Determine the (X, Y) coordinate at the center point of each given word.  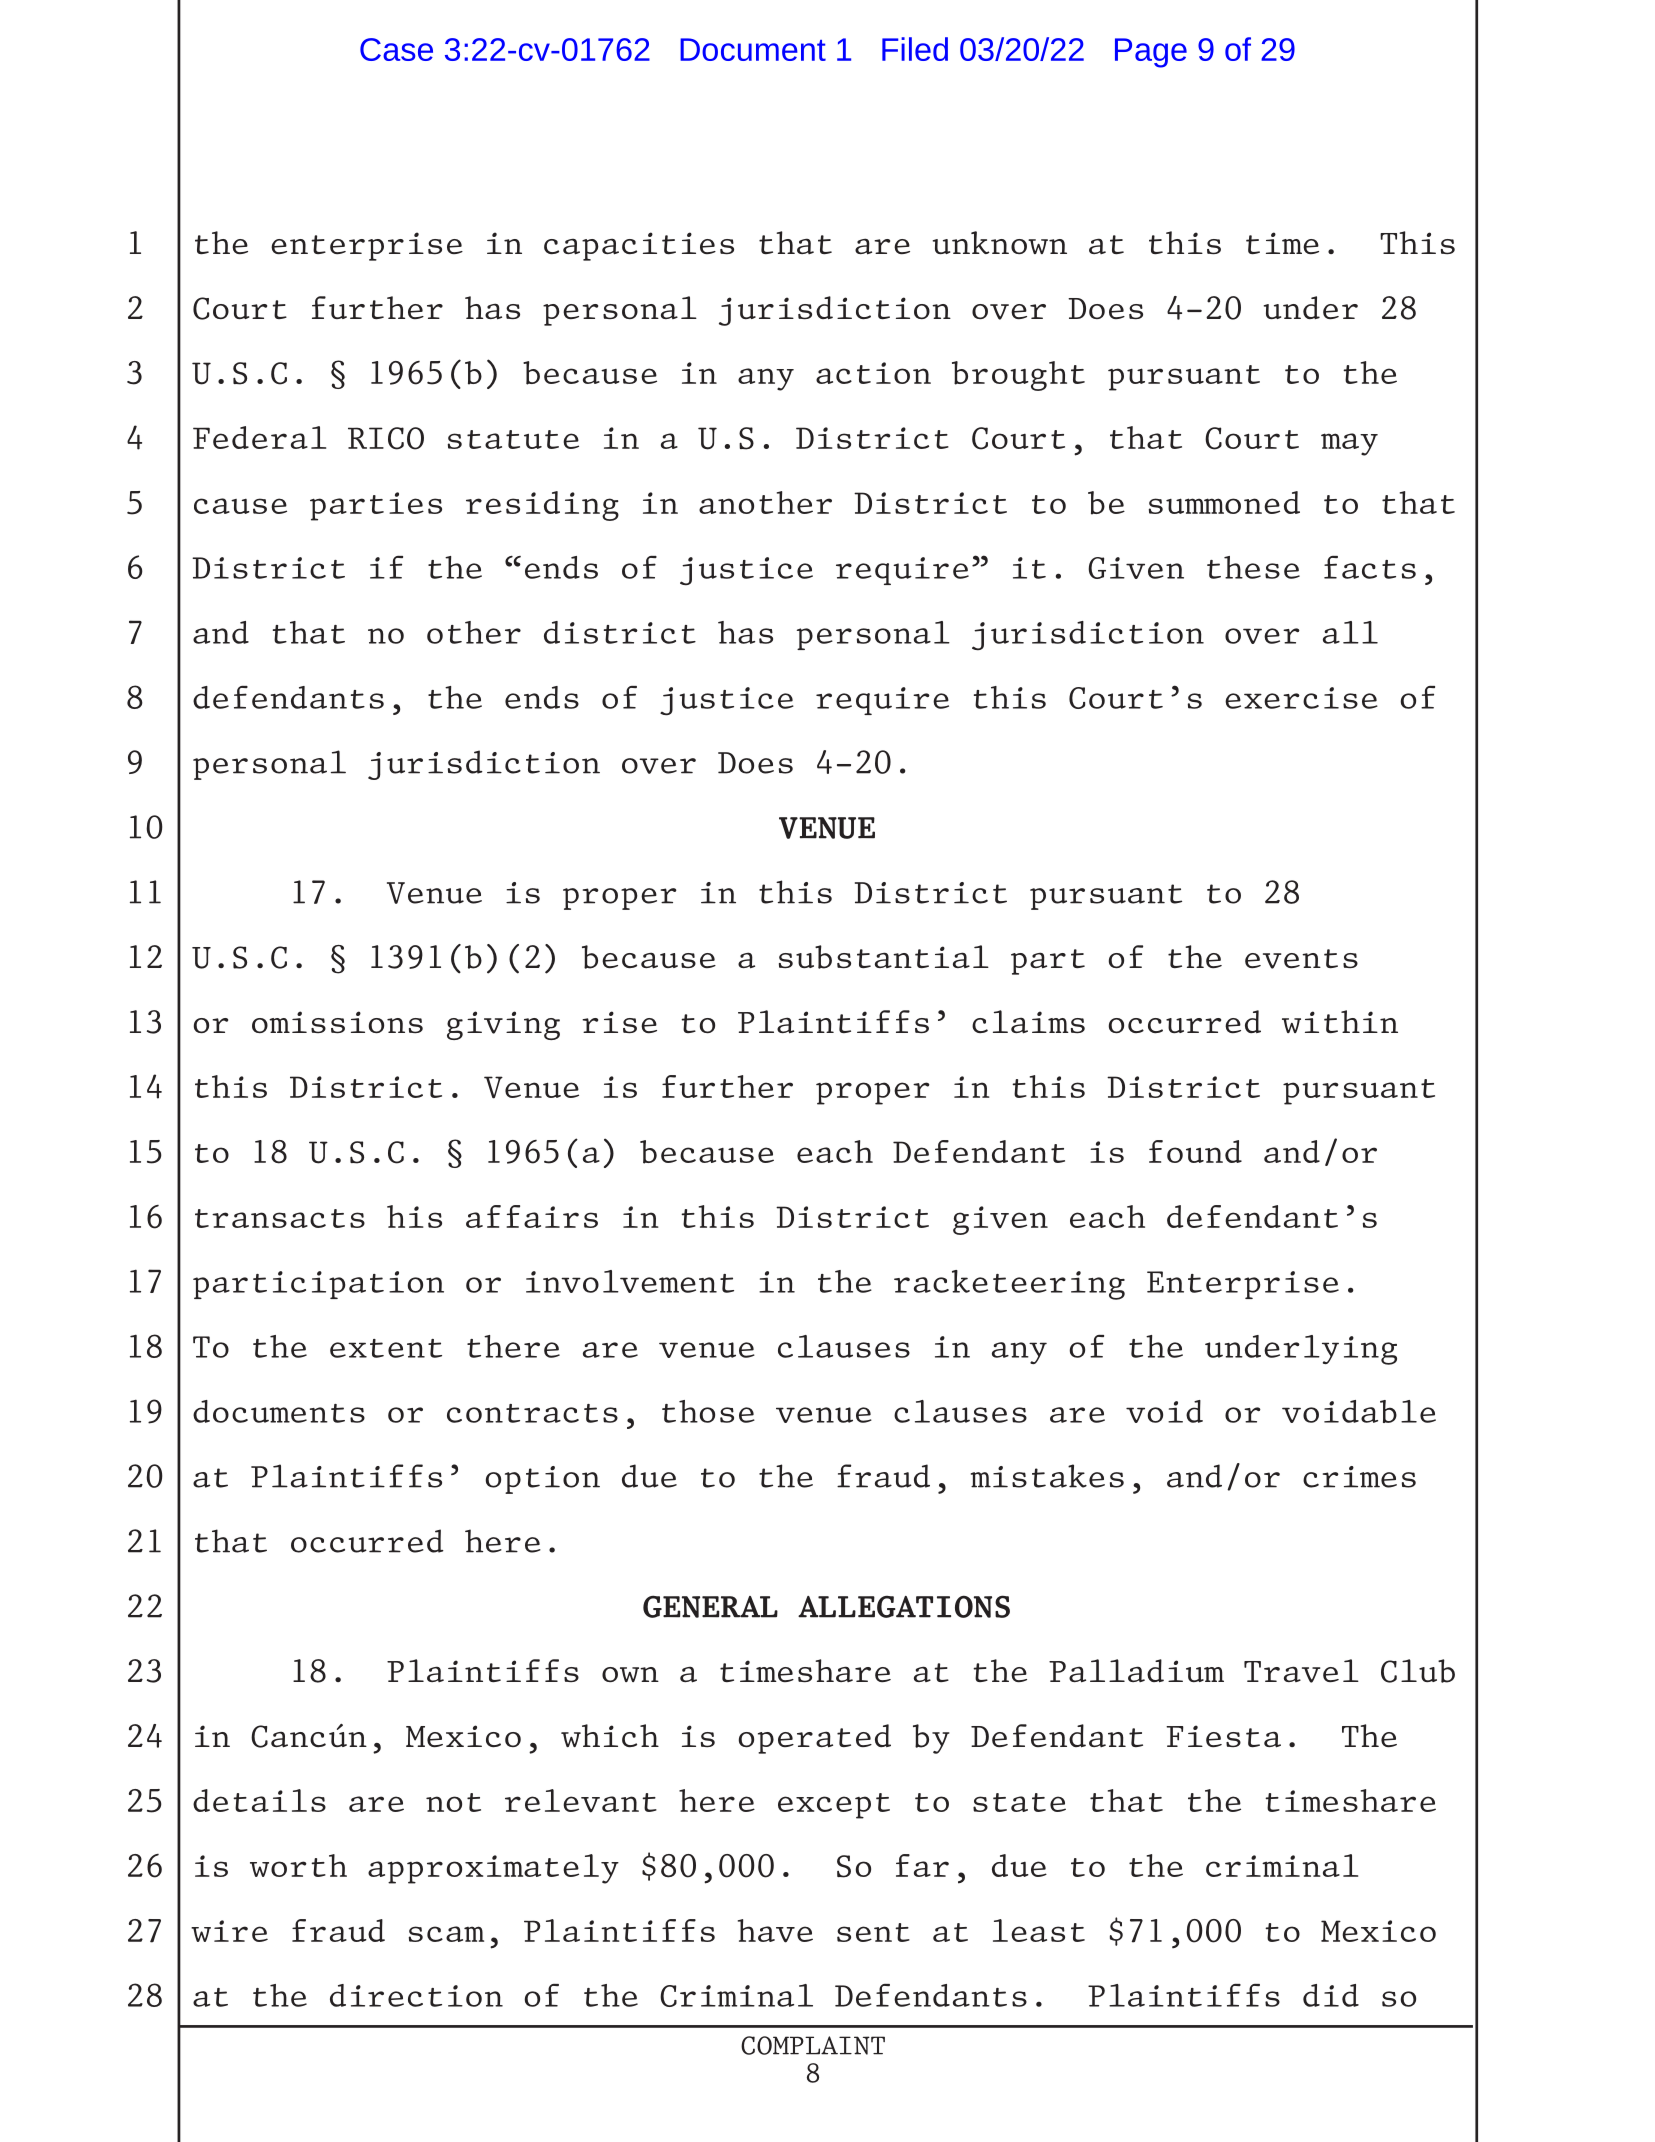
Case (396, 49)
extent (386, 1348)
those (708, 1411)
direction (416, 1995)
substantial (884, 957)
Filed (915, 49)
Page (1151, 53)
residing (542, 506)
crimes (1359, 1477)
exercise (1301, 698)
